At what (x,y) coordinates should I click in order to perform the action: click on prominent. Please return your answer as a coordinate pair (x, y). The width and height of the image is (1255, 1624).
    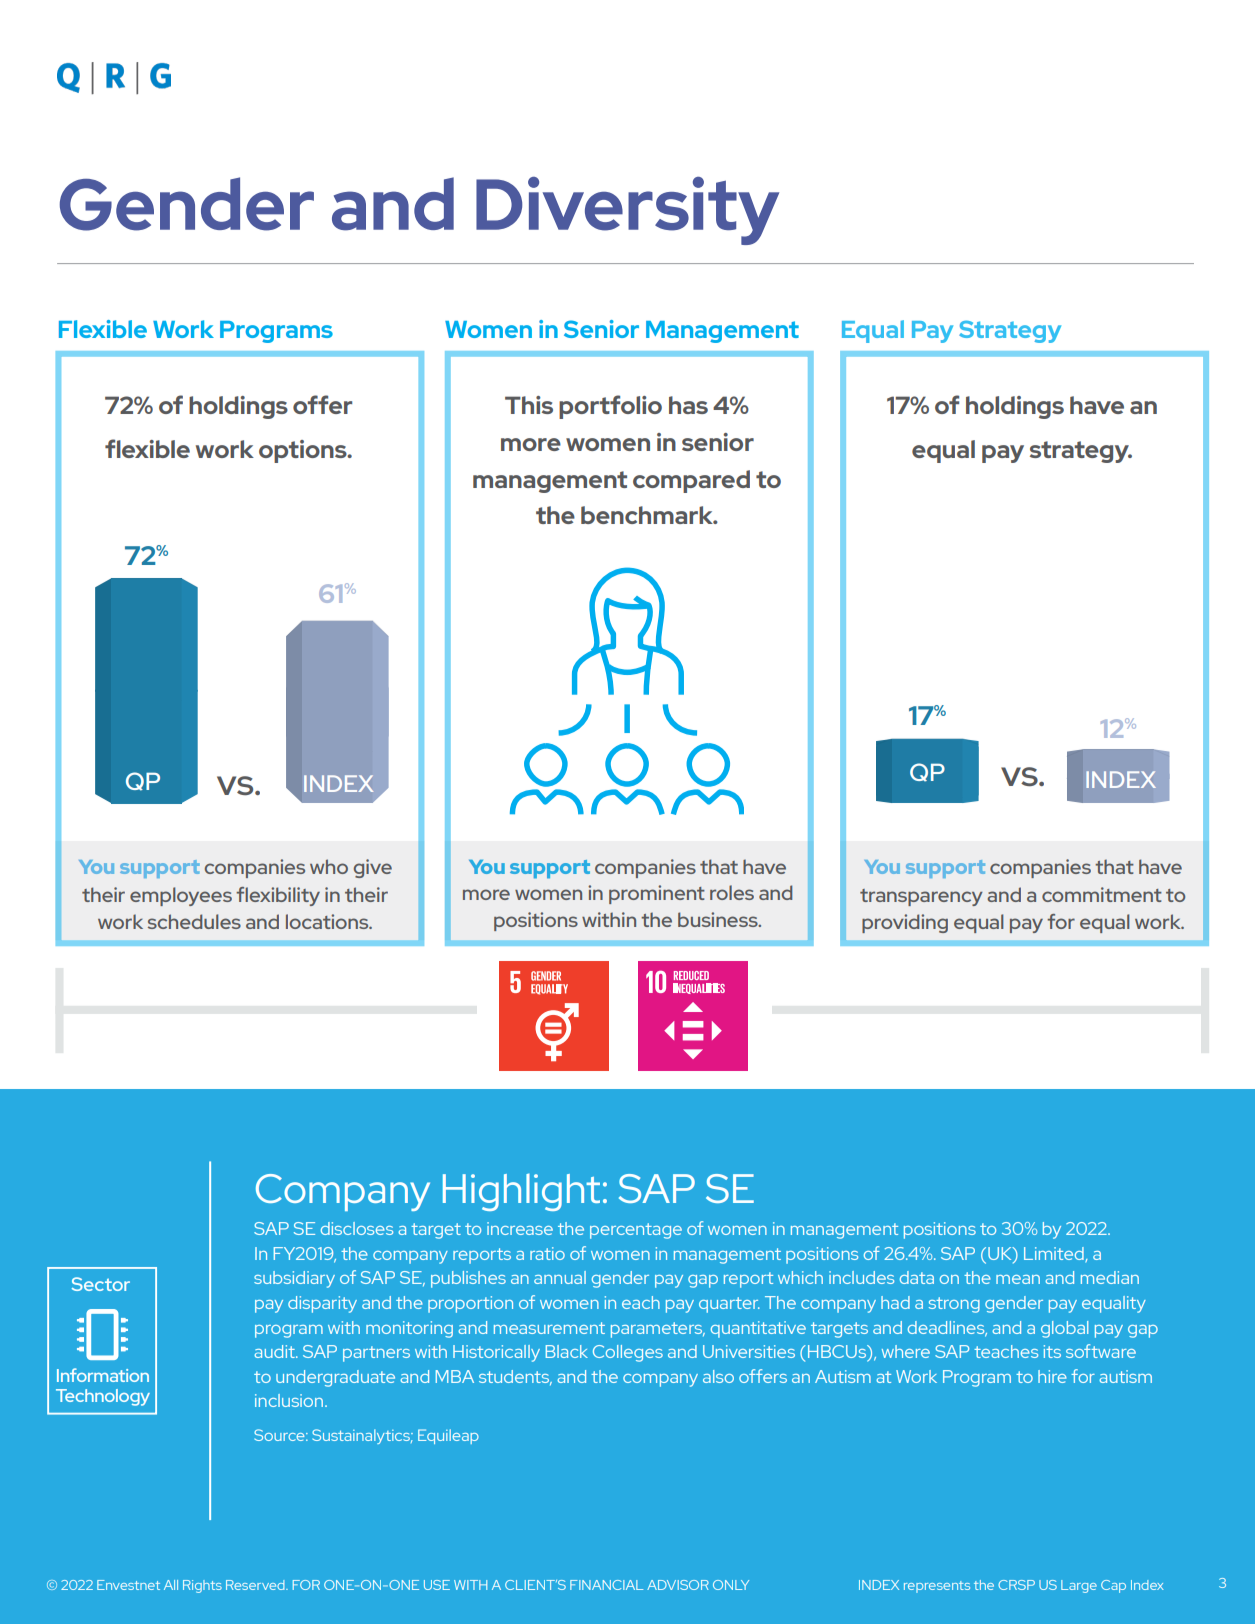
    Looking at the image, I should click on (657, 894).
